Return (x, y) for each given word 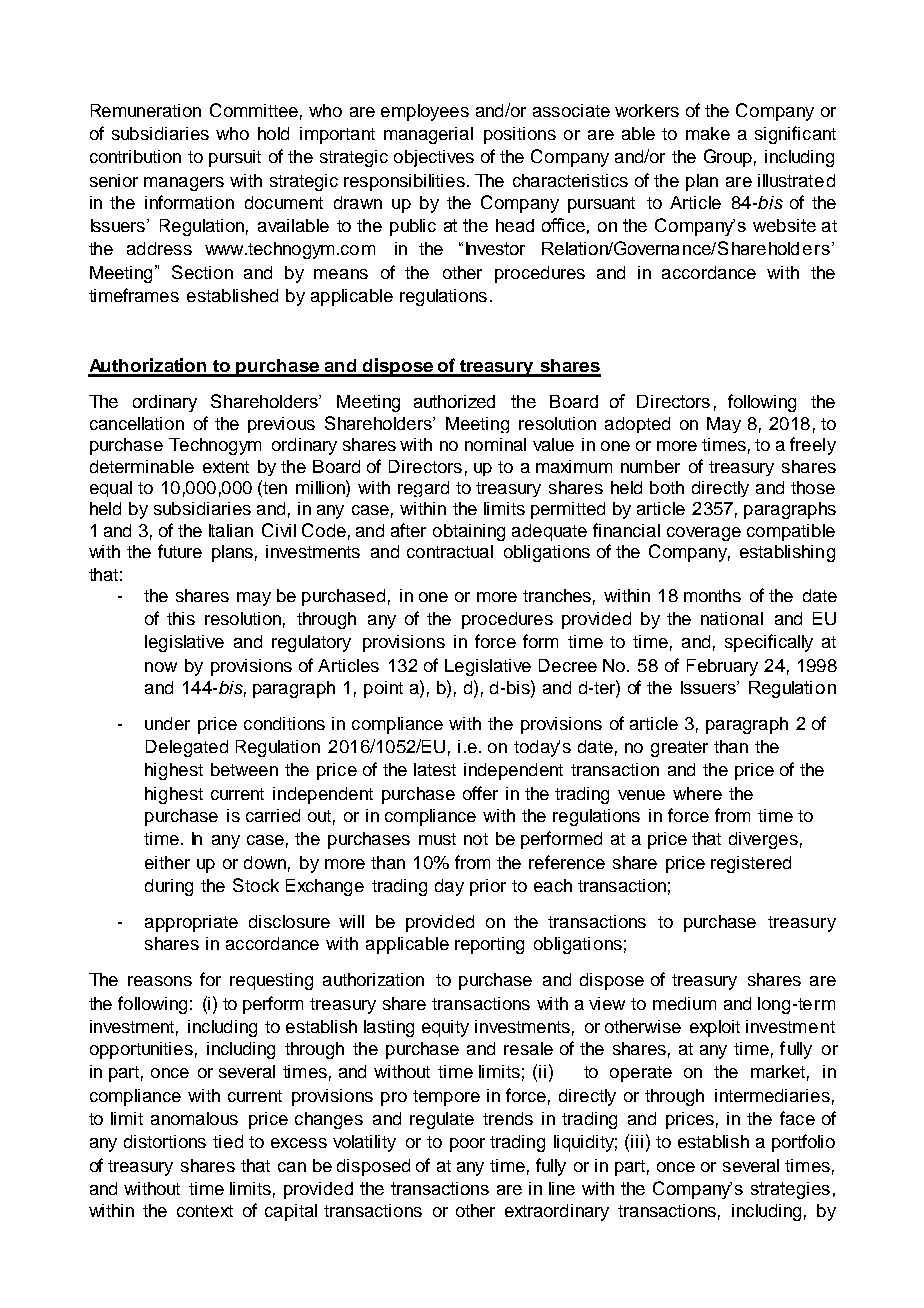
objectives (434, 158)
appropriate (191, 923)
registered (751, 864)
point (383, 689)
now (161, 667)
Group (728, 158)
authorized (454, 401)
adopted (637, 425)
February (722, 667)
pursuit (235, 158)
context (205, 1211)
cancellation (137, 423)
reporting (489, 945)
